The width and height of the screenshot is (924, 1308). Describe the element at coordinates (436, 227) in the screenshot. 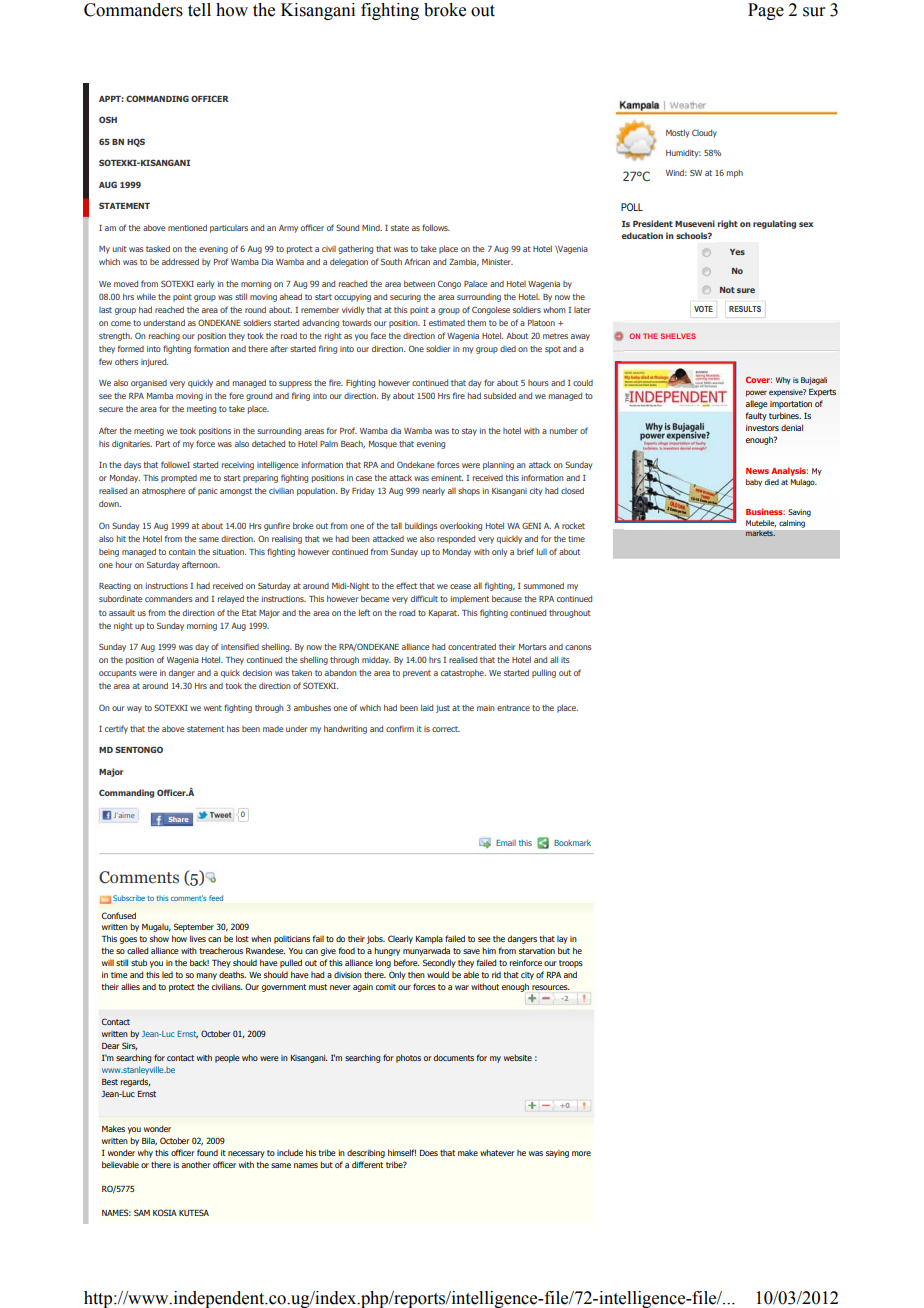

I see `follows` at that location.
